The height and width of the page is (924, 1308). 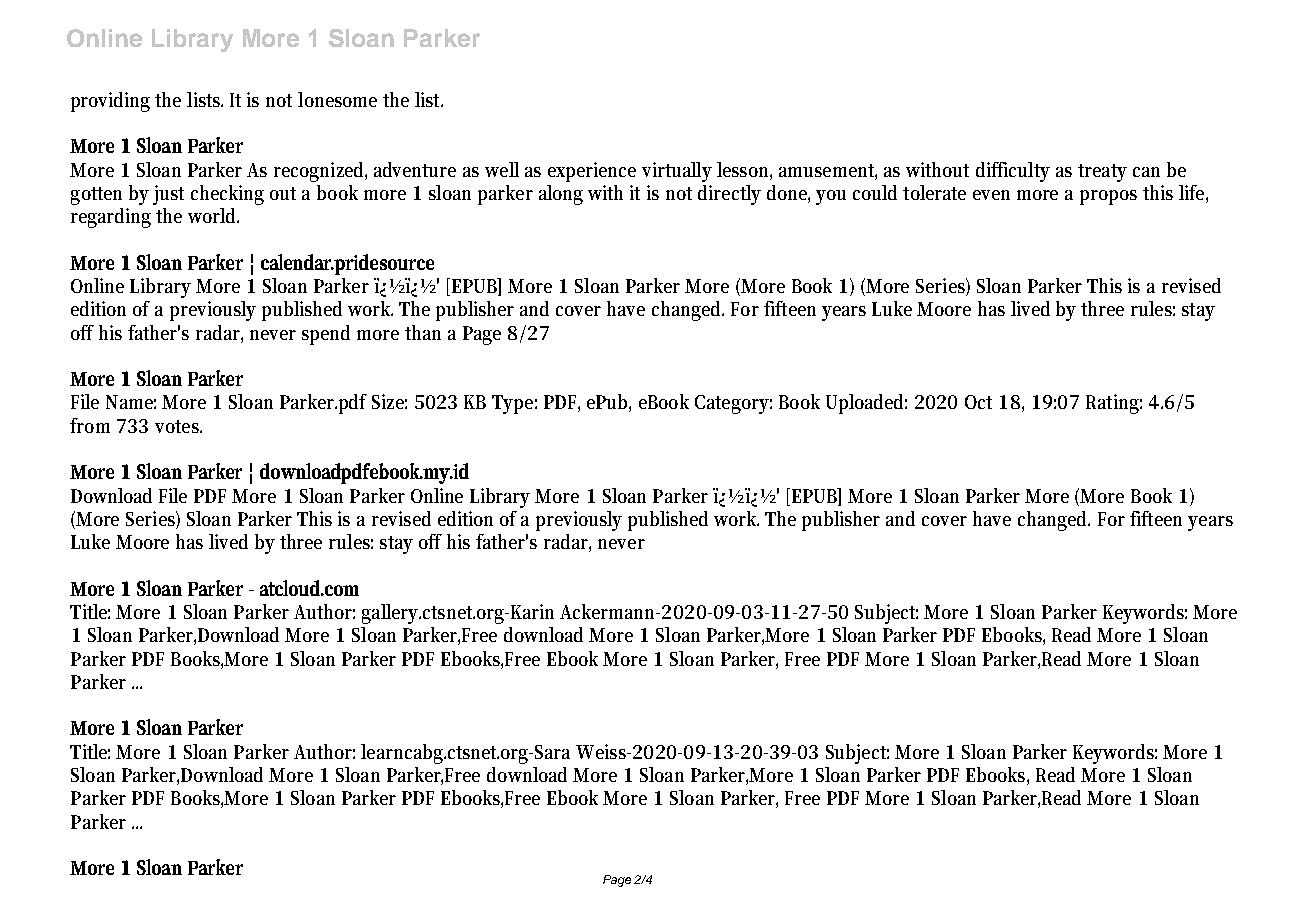 What do you see at coordinates (213, 215) in the page?
I see `world` at bounding box center [213, 215].
